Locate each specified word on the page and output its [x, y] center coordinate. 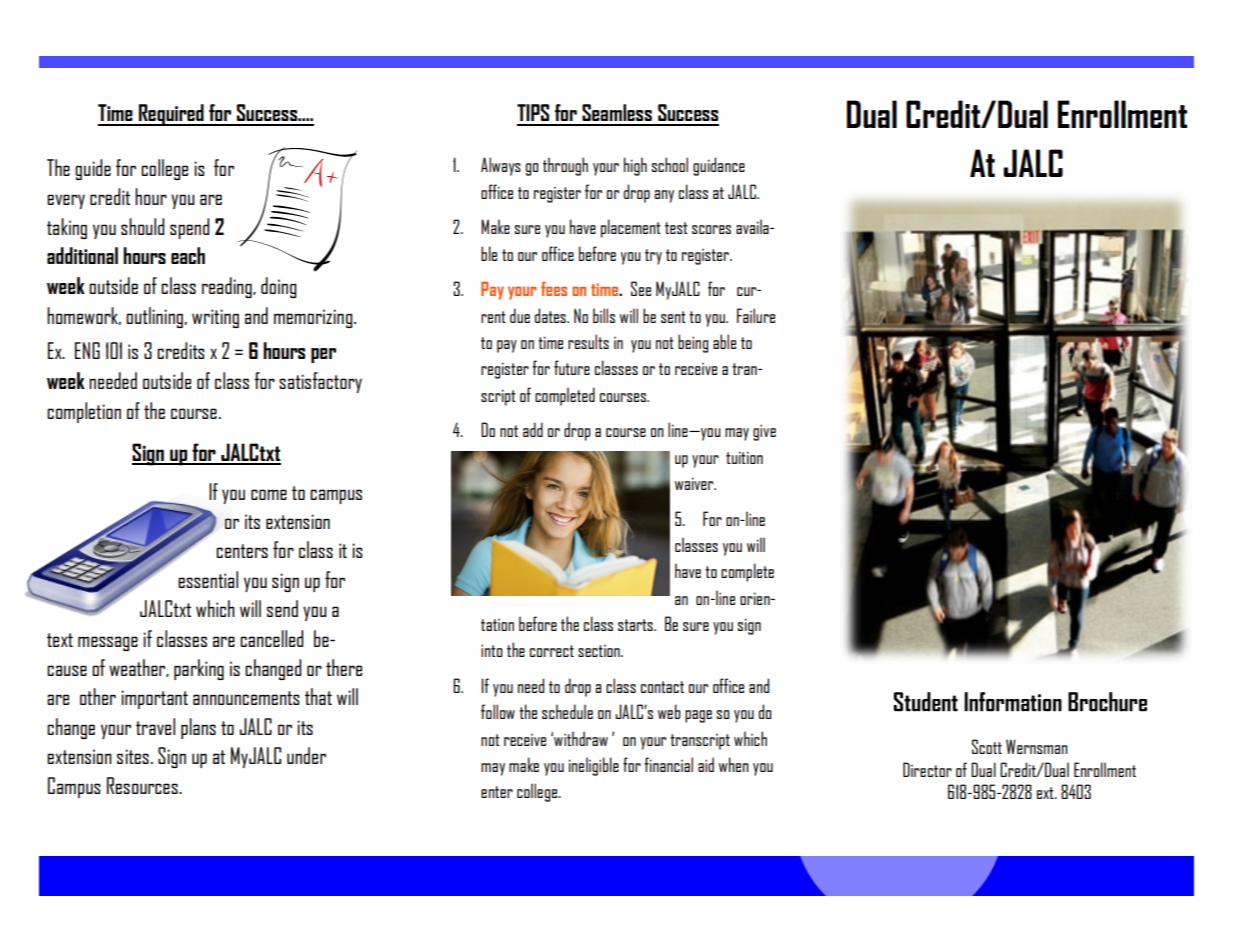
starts [636, 625]
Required [171, 115]
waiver [695, 483]
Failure [756, 315]
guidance [719, 166]
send [282, 608]
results [588, 341]
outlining [154, 317]
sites [133, 756]
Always [501, 166]
